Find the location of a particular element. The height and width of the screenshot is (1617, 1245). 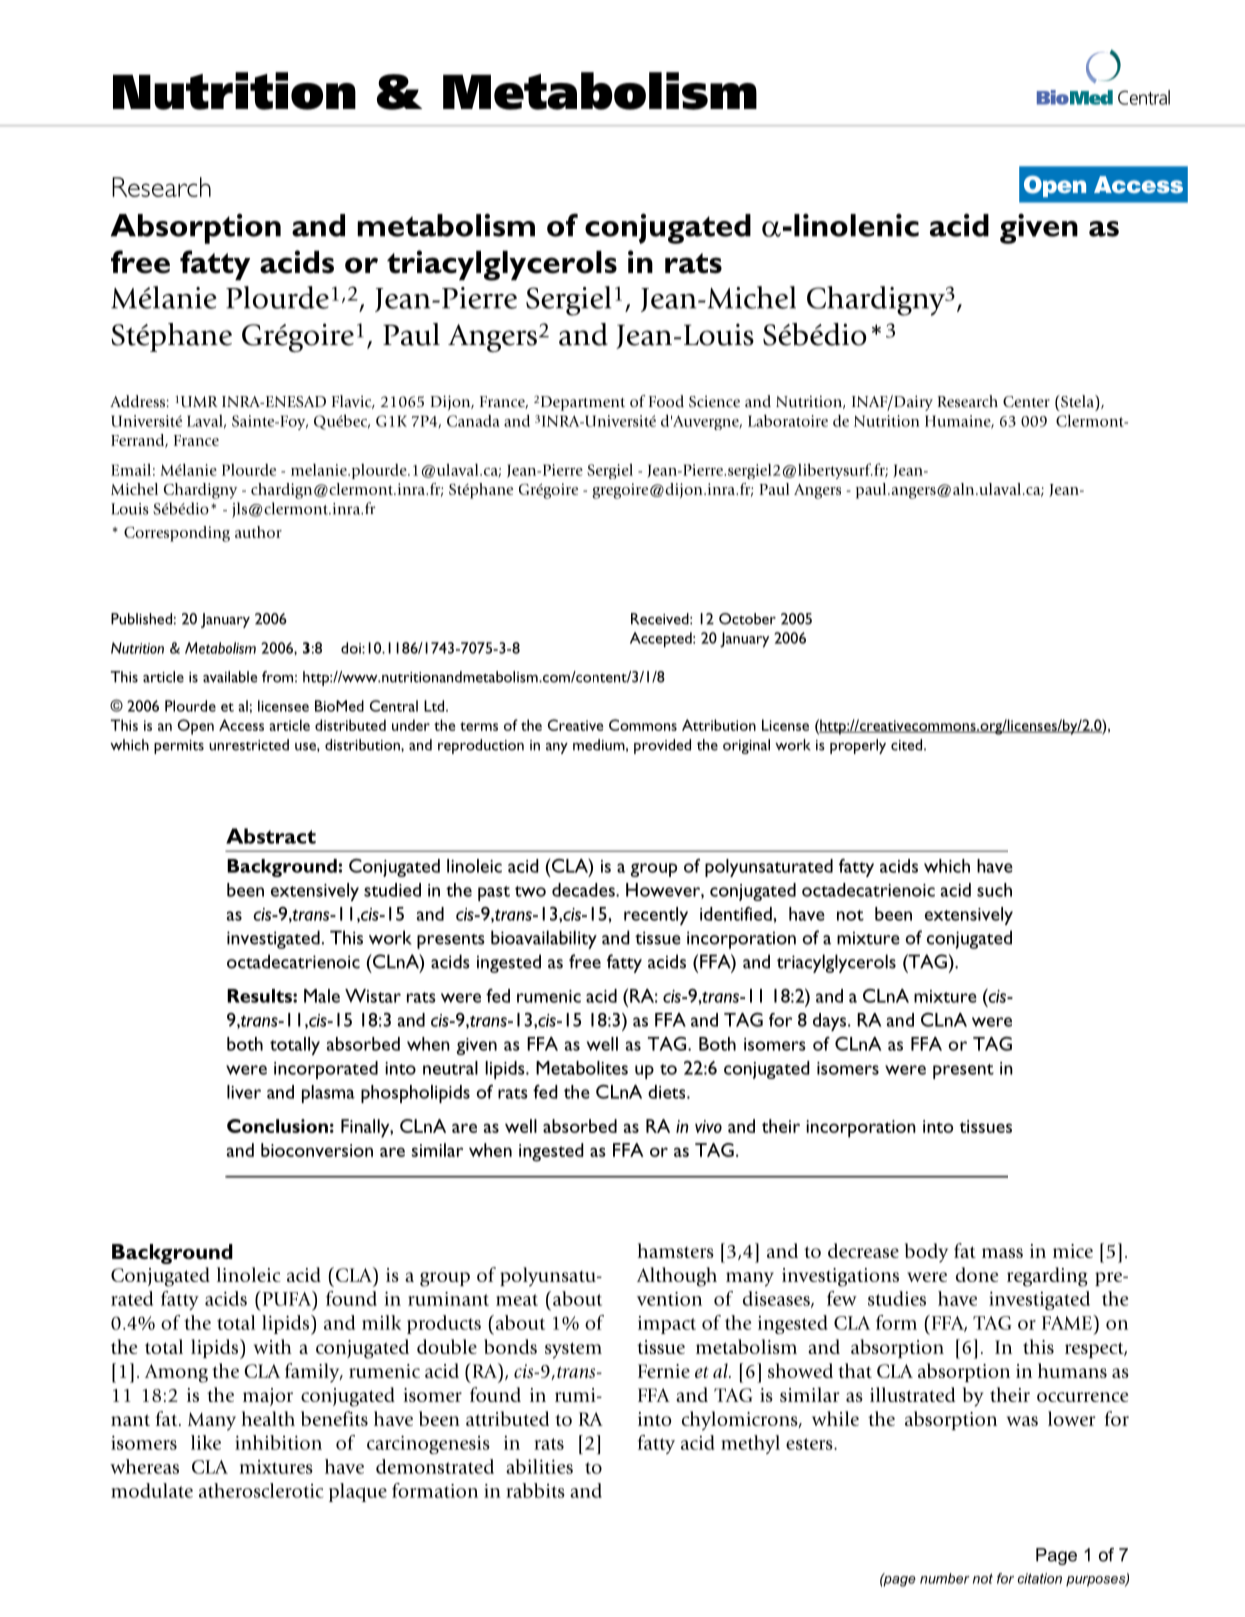

bioavailability is located at coordinates (544, 939).
